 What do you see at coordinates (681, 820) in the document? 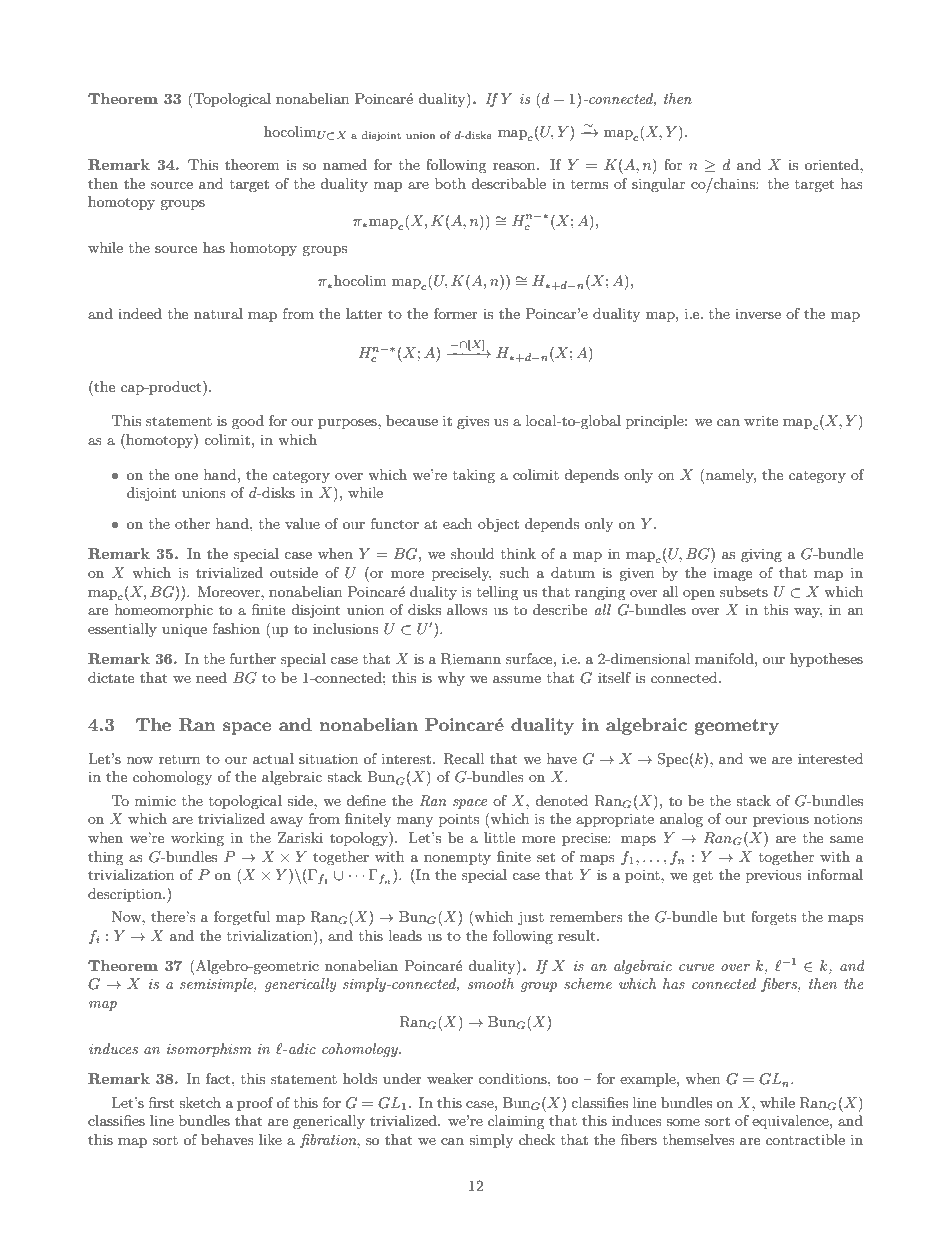
I see `analog` at bounding box center [681, 820].
